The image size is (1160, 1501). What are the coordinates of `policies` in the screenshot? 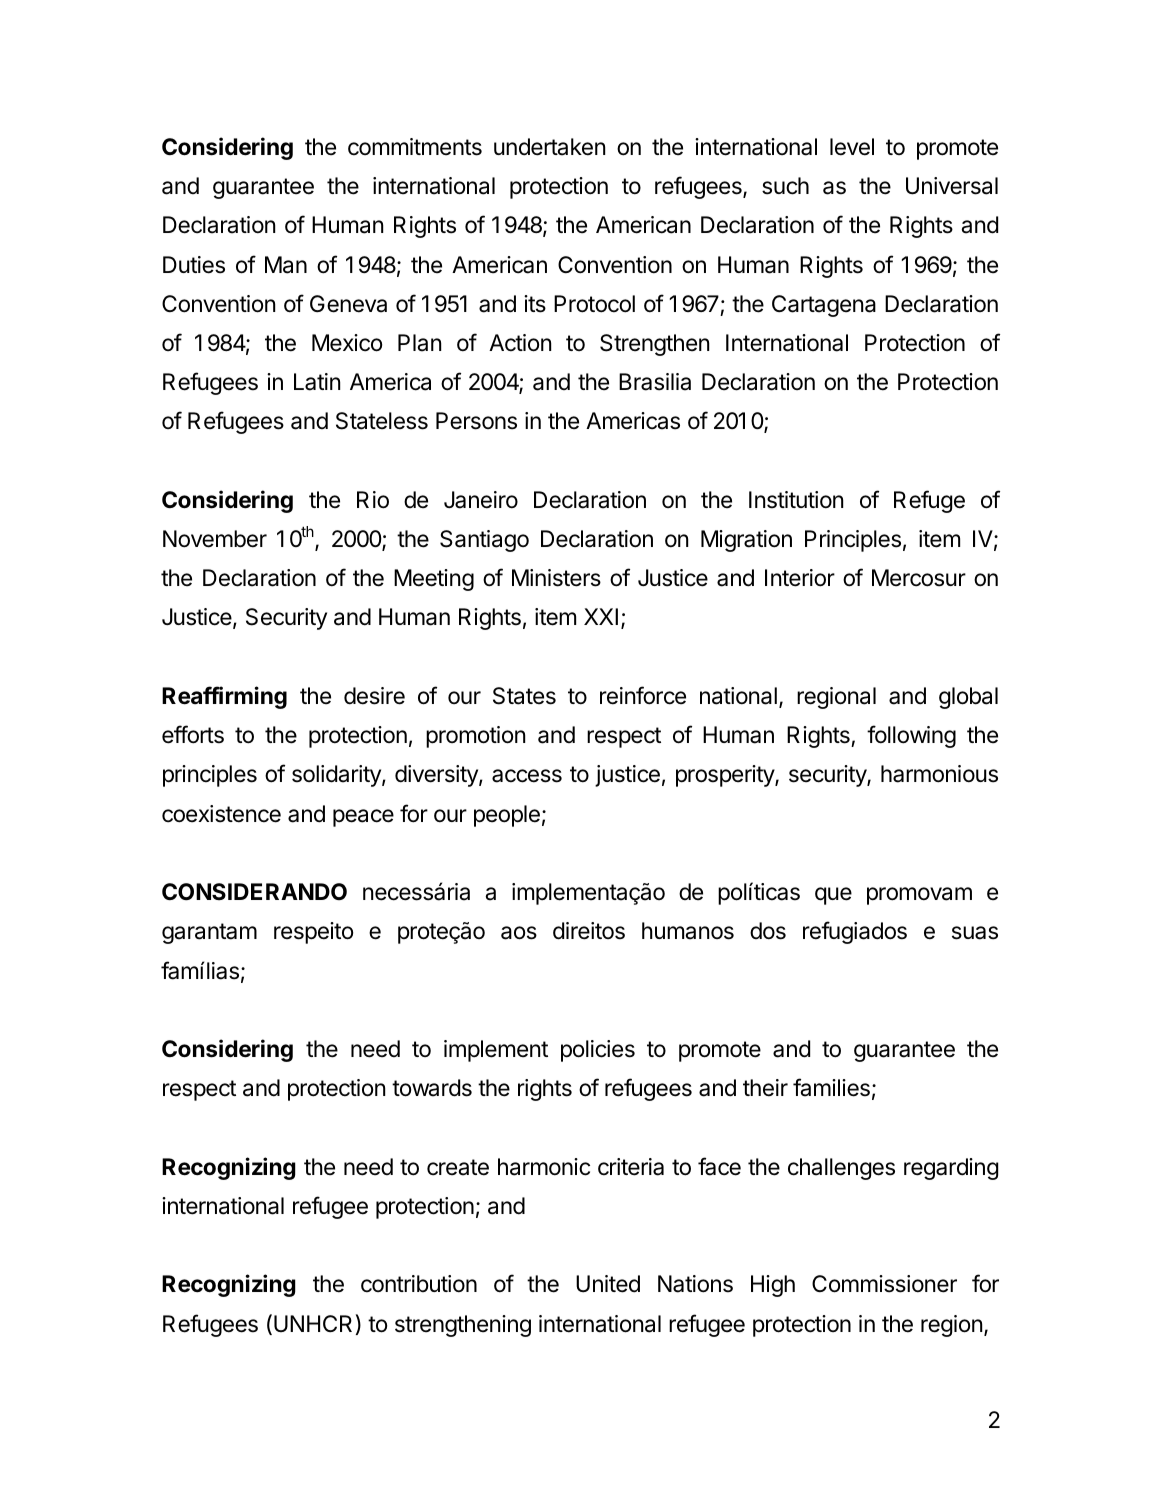 It's located at (598, 1051).
